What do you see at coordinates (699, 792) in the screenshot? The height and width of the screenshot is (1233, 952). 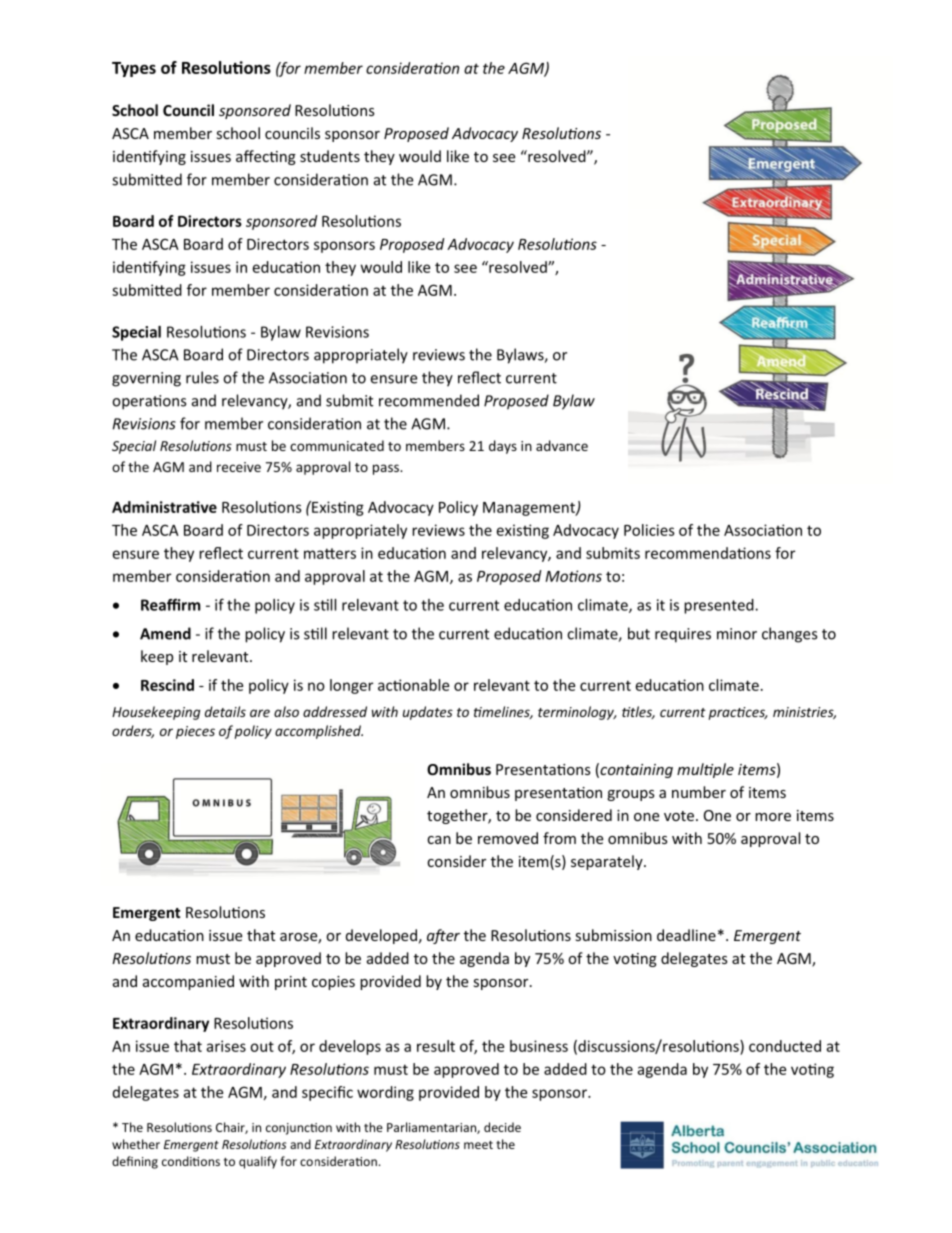 I see `number` at bounding box center [699, 792].
